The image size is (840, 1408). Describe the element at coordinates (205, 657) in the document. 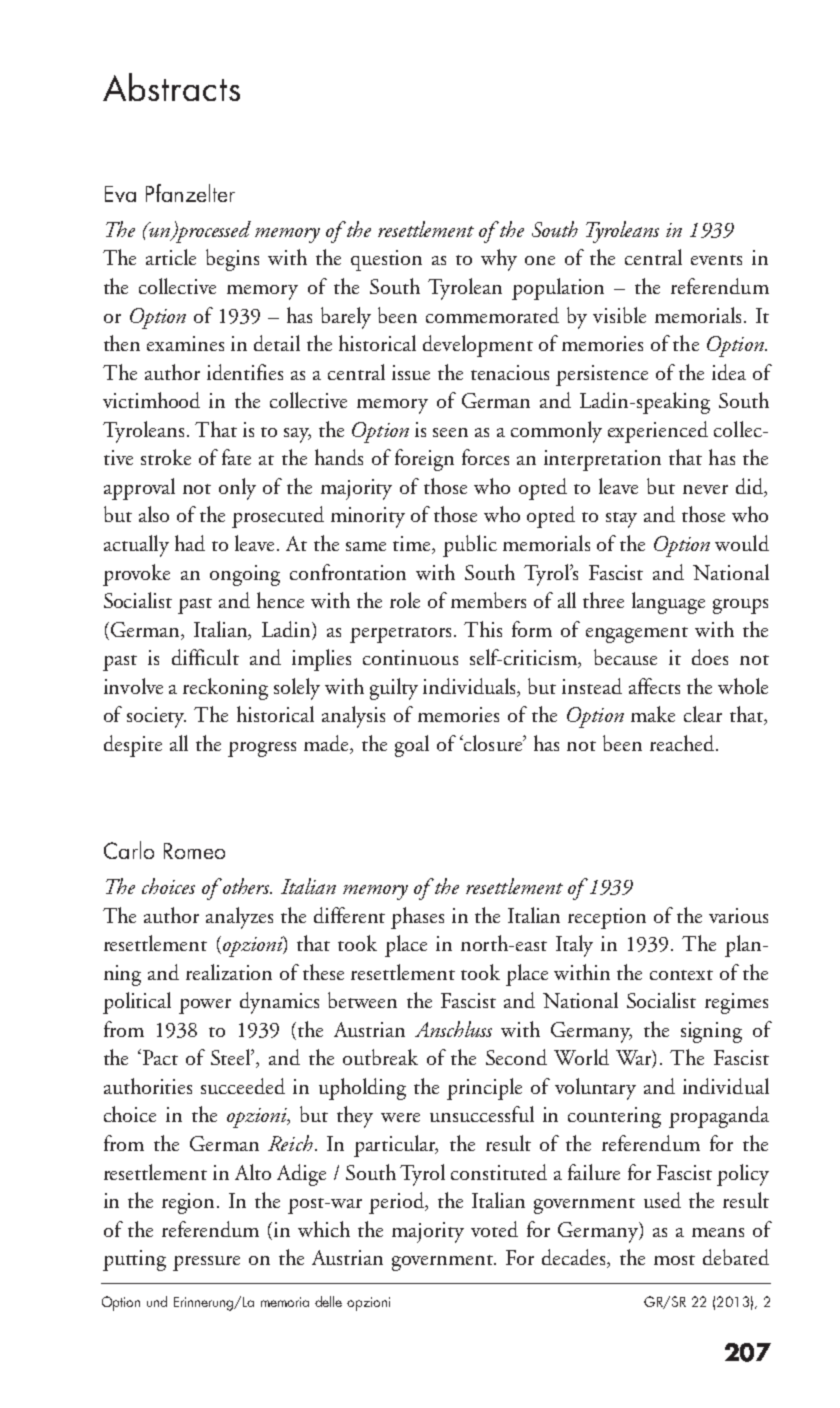

I see `difficult` at that location.
